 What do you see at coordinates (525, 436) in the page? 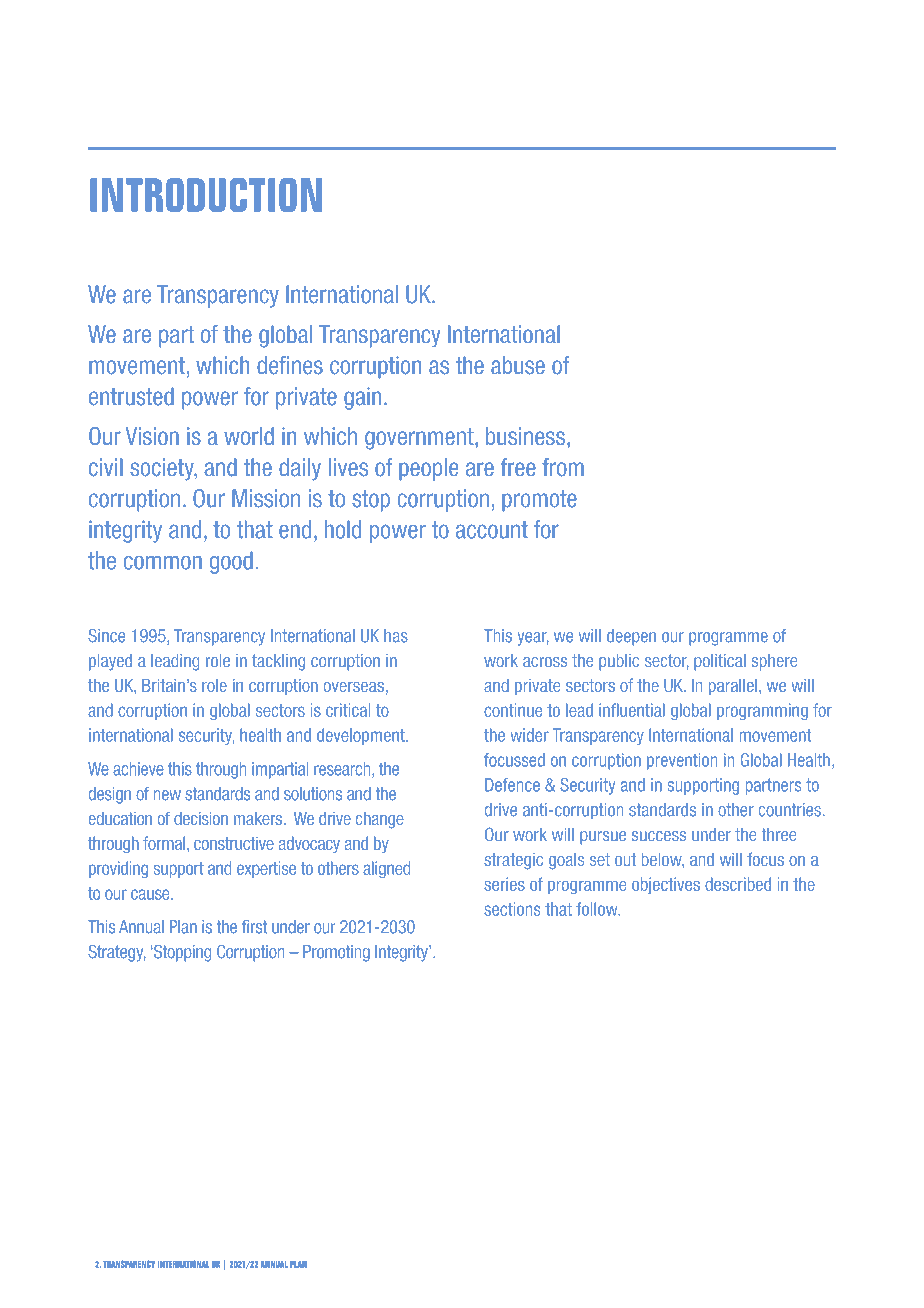
I see `business` at bounding box center [525, 436].
